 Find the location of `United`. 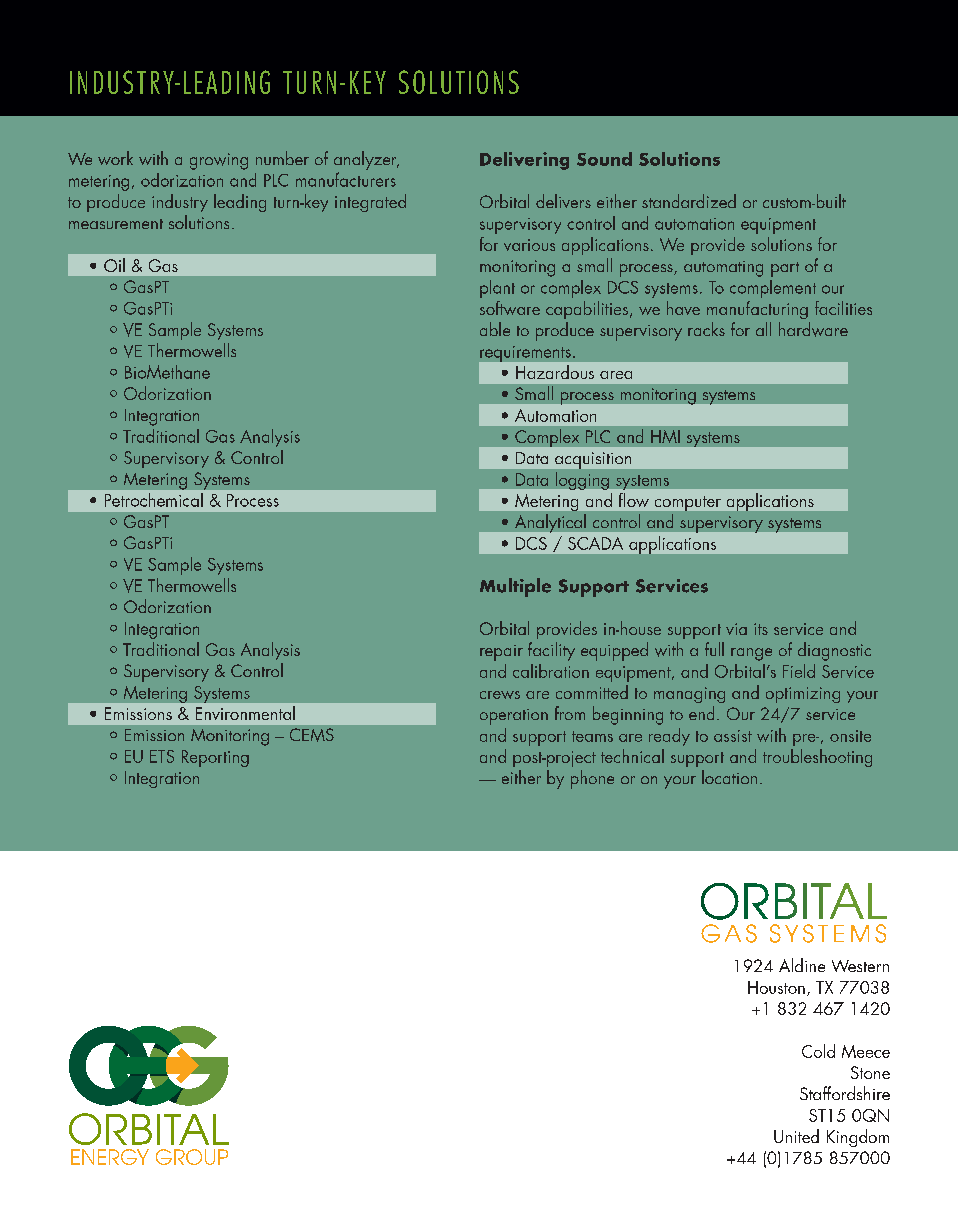

United is located at coordinates (796, 1136).
